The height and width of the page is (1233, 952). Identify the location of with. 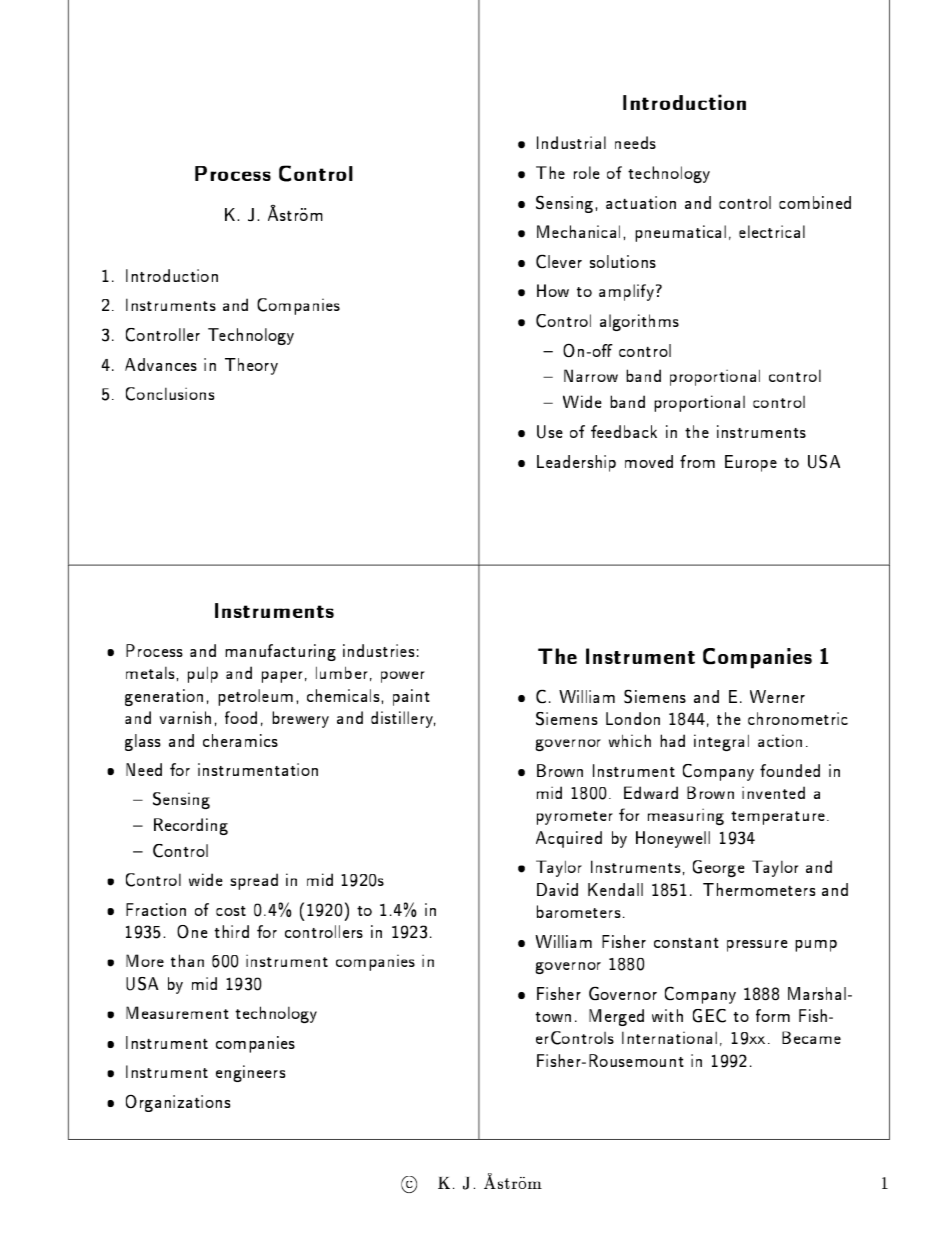
(667, 1015).
